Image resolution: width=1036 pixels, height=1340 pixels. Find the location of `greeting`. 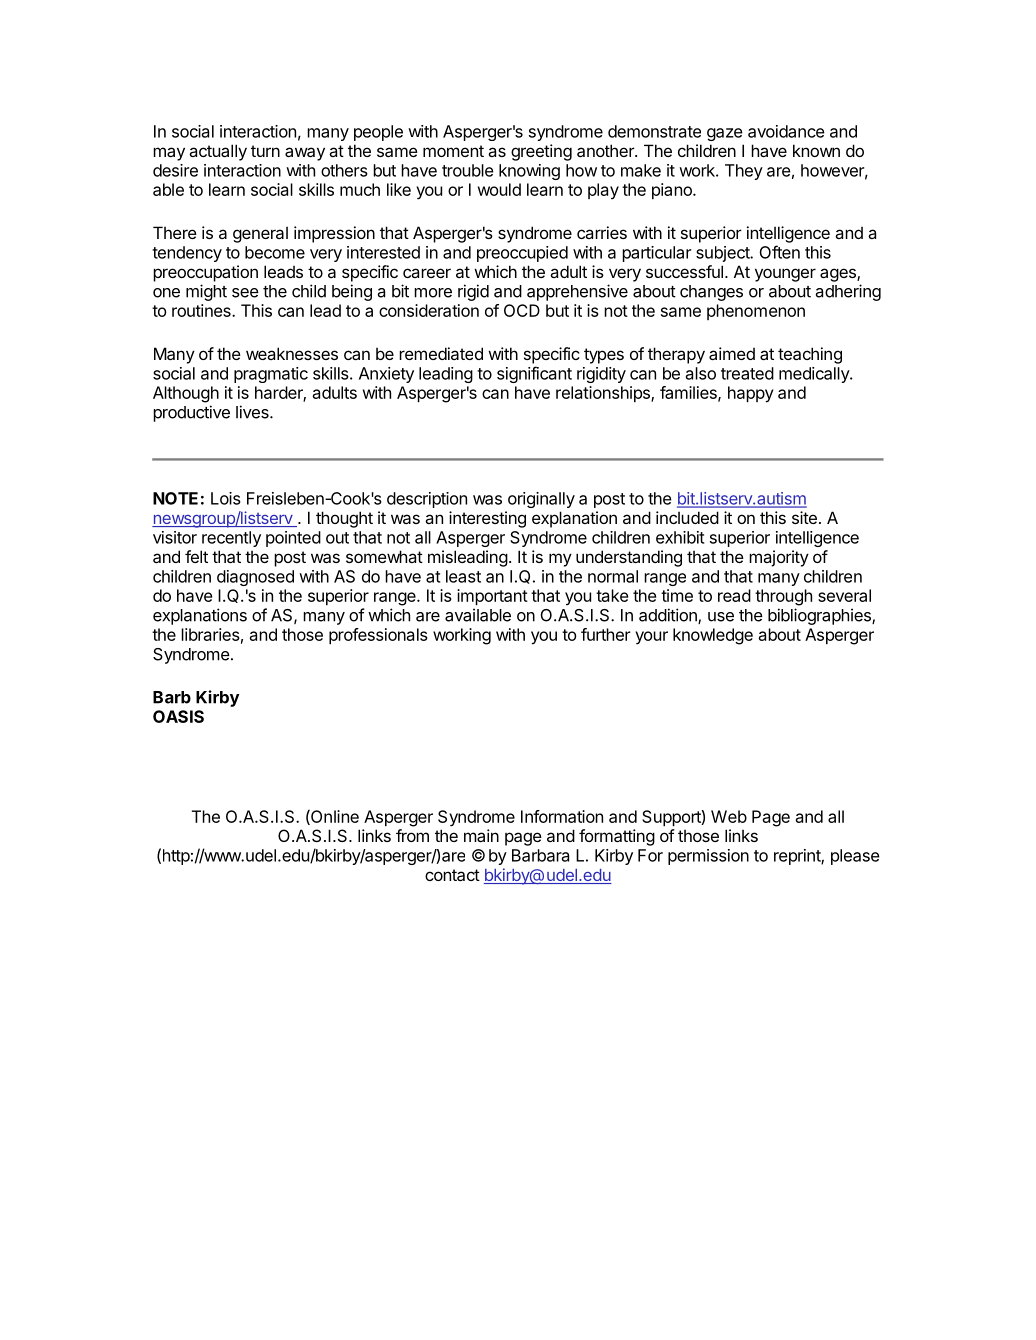

greeting is located at coordinates (541, 152).
